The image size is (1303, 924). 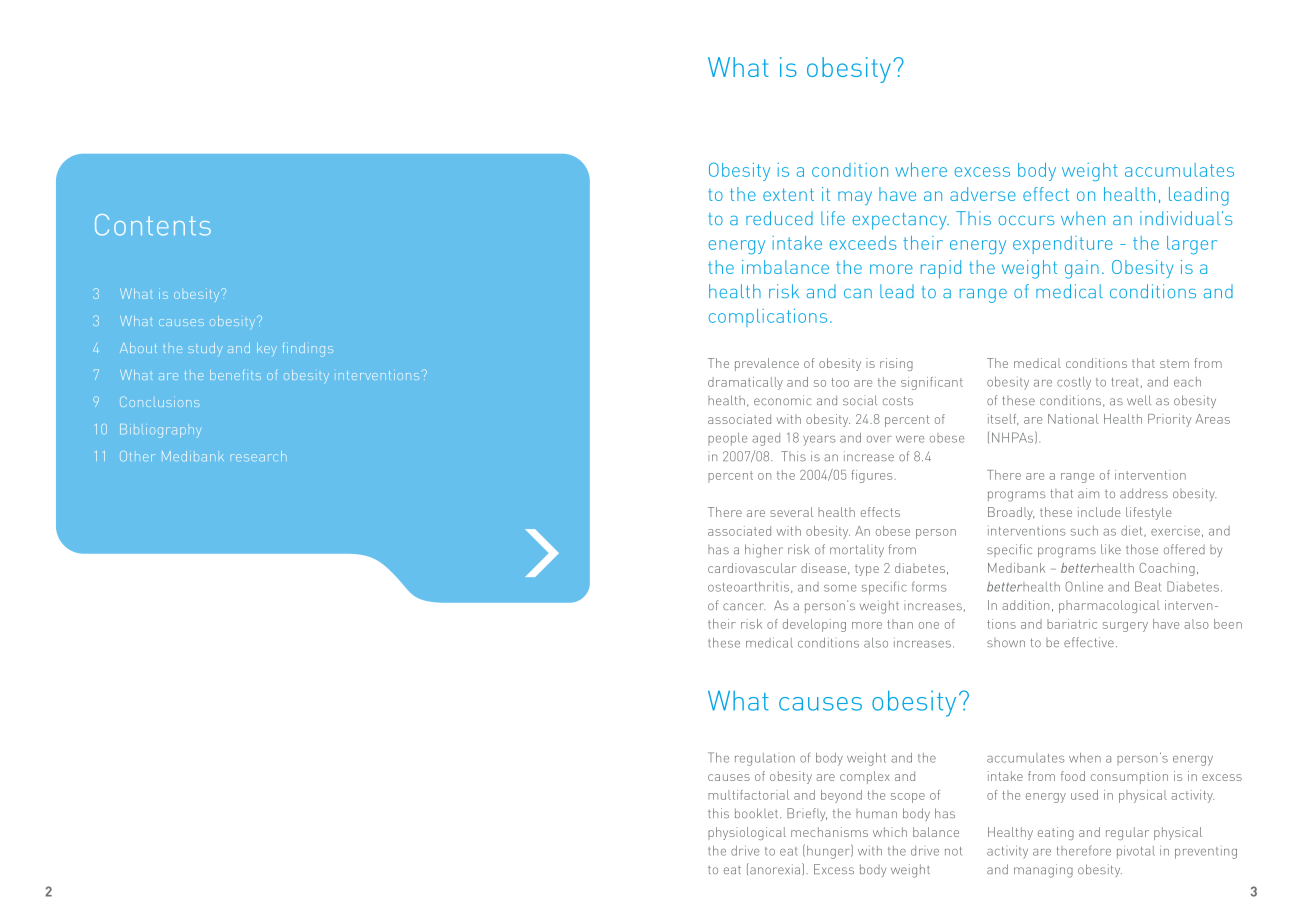 I want to click on Contents, so click(x=153, y=225).
